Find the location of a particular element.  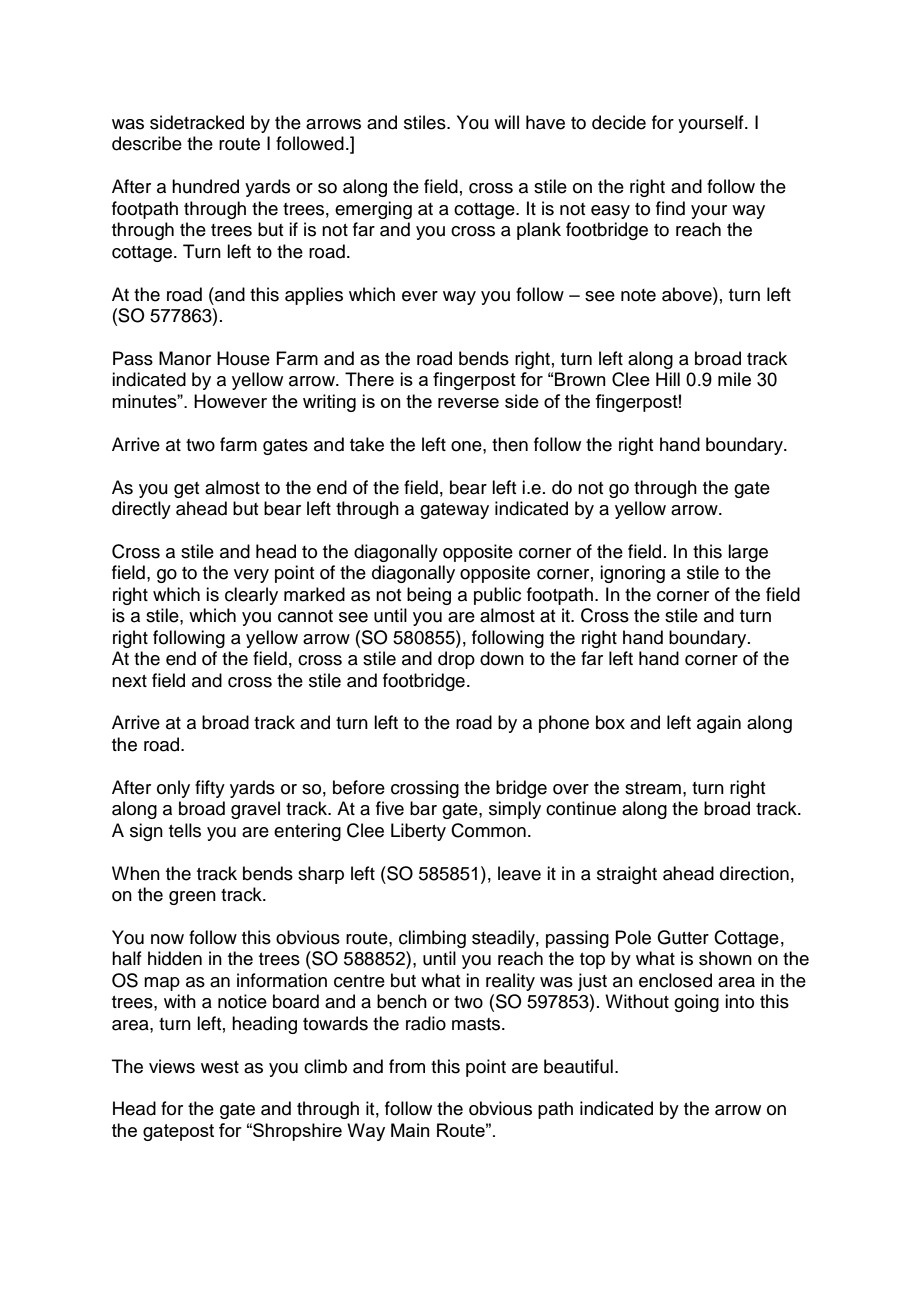

beautiful is located at coordinates (578, 1066).
